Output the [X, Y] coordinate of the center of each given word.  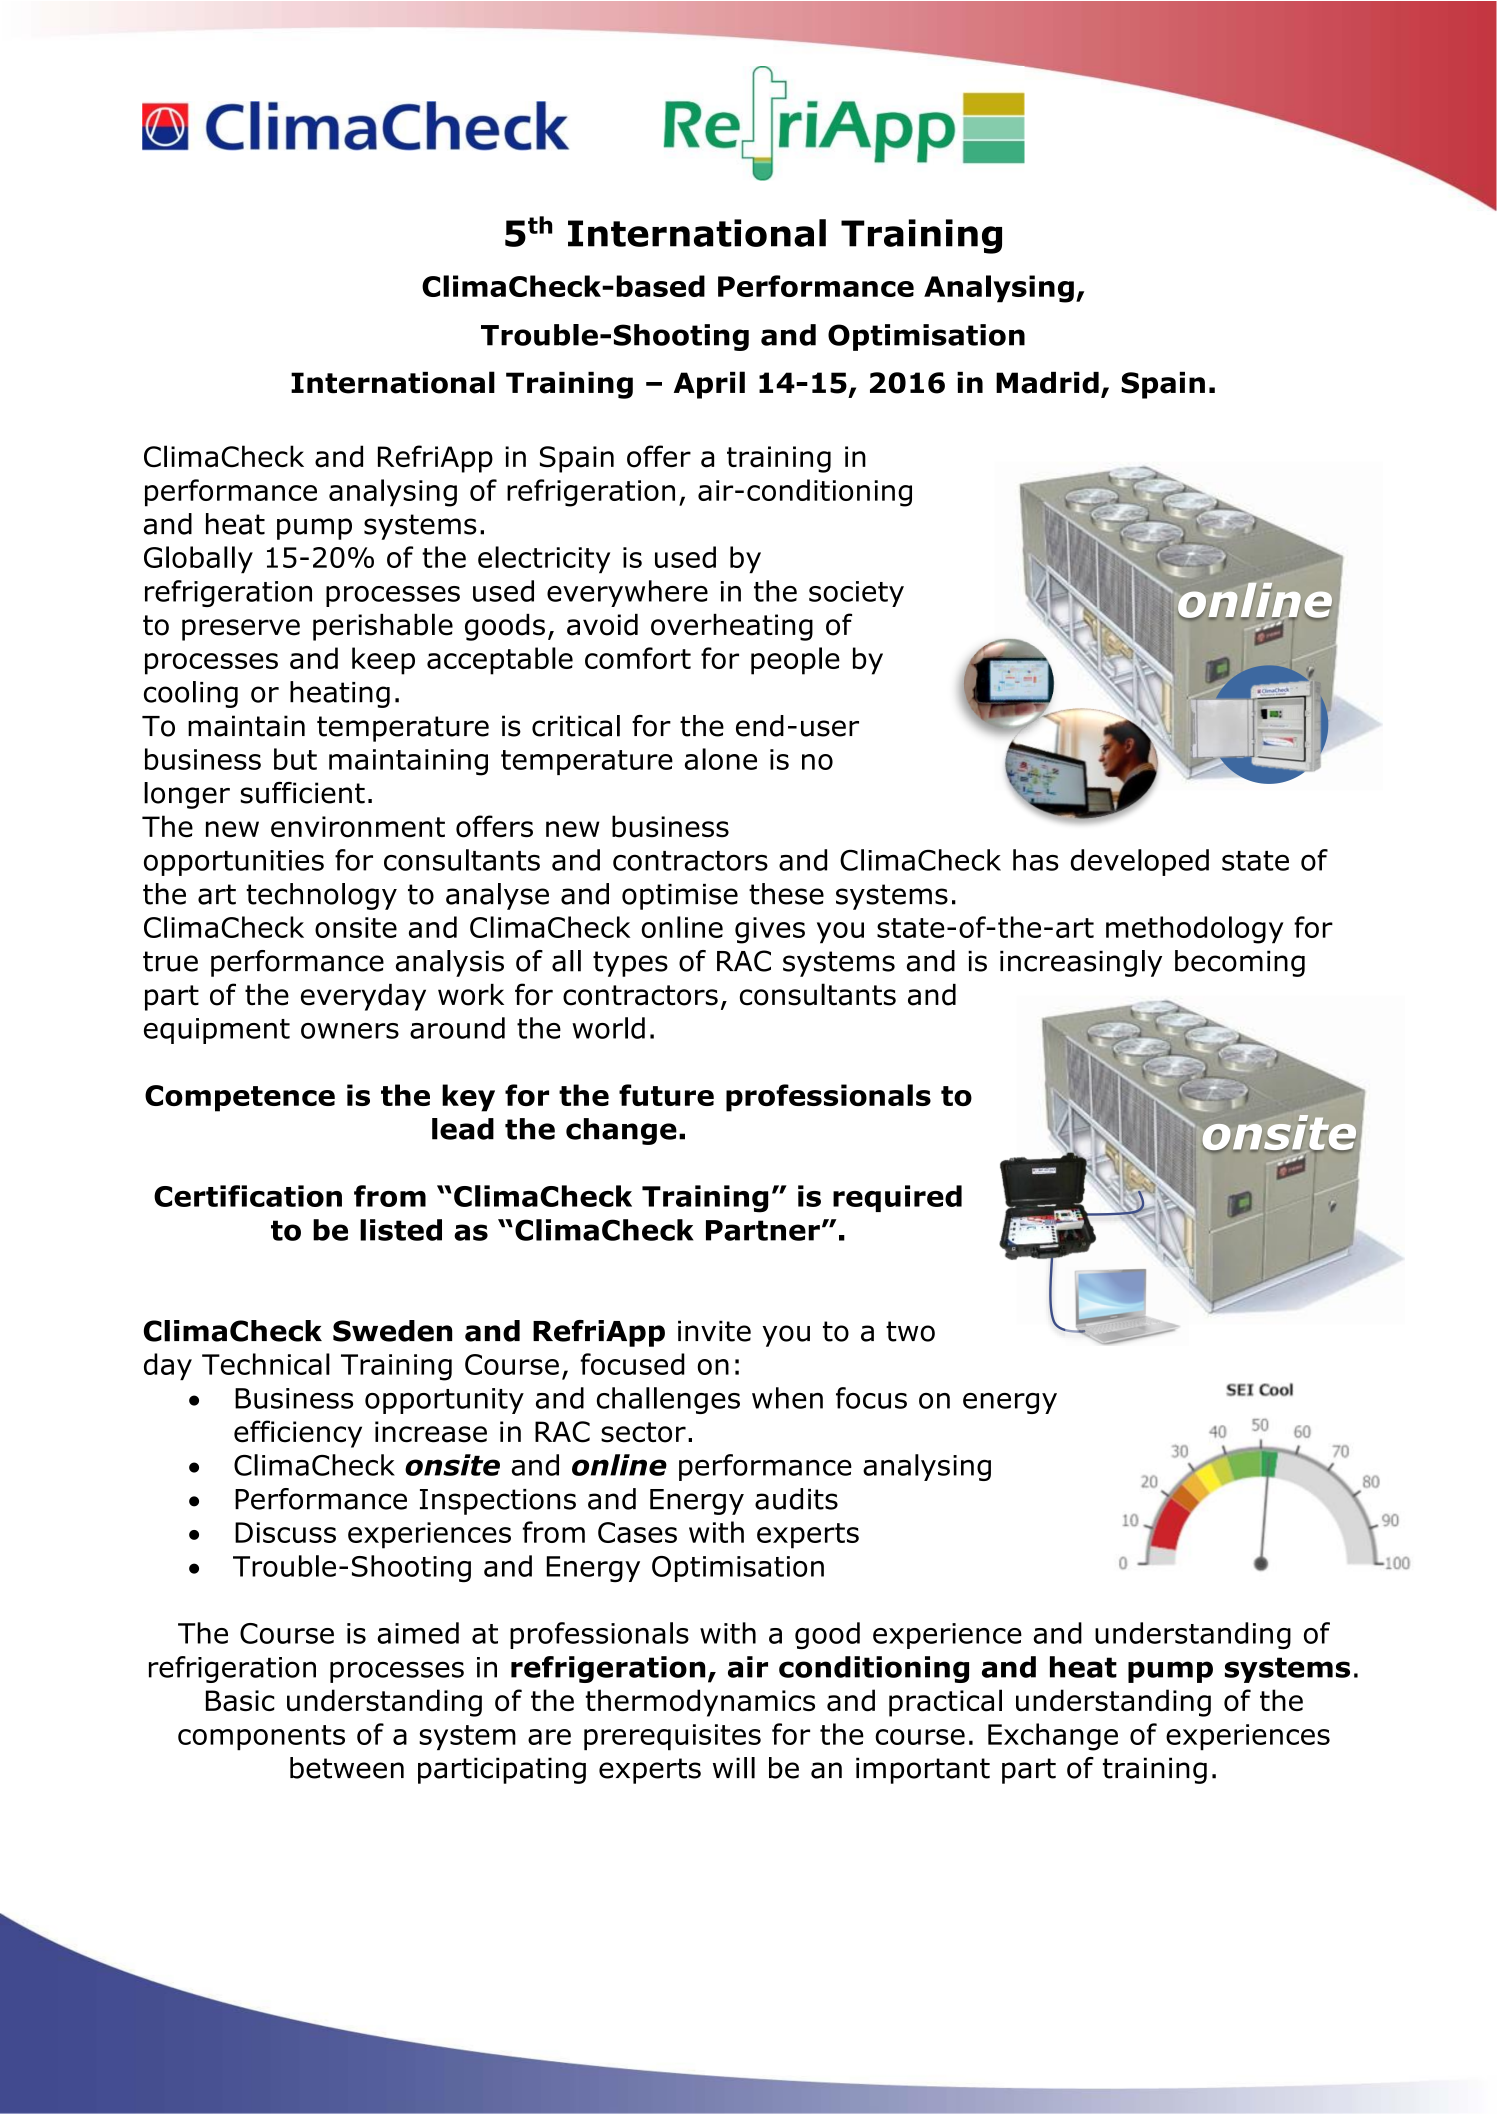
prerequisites [672, 1737]
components [261, 1737]
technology [321, 896]
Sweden [392, 1331]
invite [714, 1331]
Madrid [1047, 383]
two [910, 1331]
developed [1140, 862]
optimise [680, 897]
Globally [198, 560]
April [709, 385]
